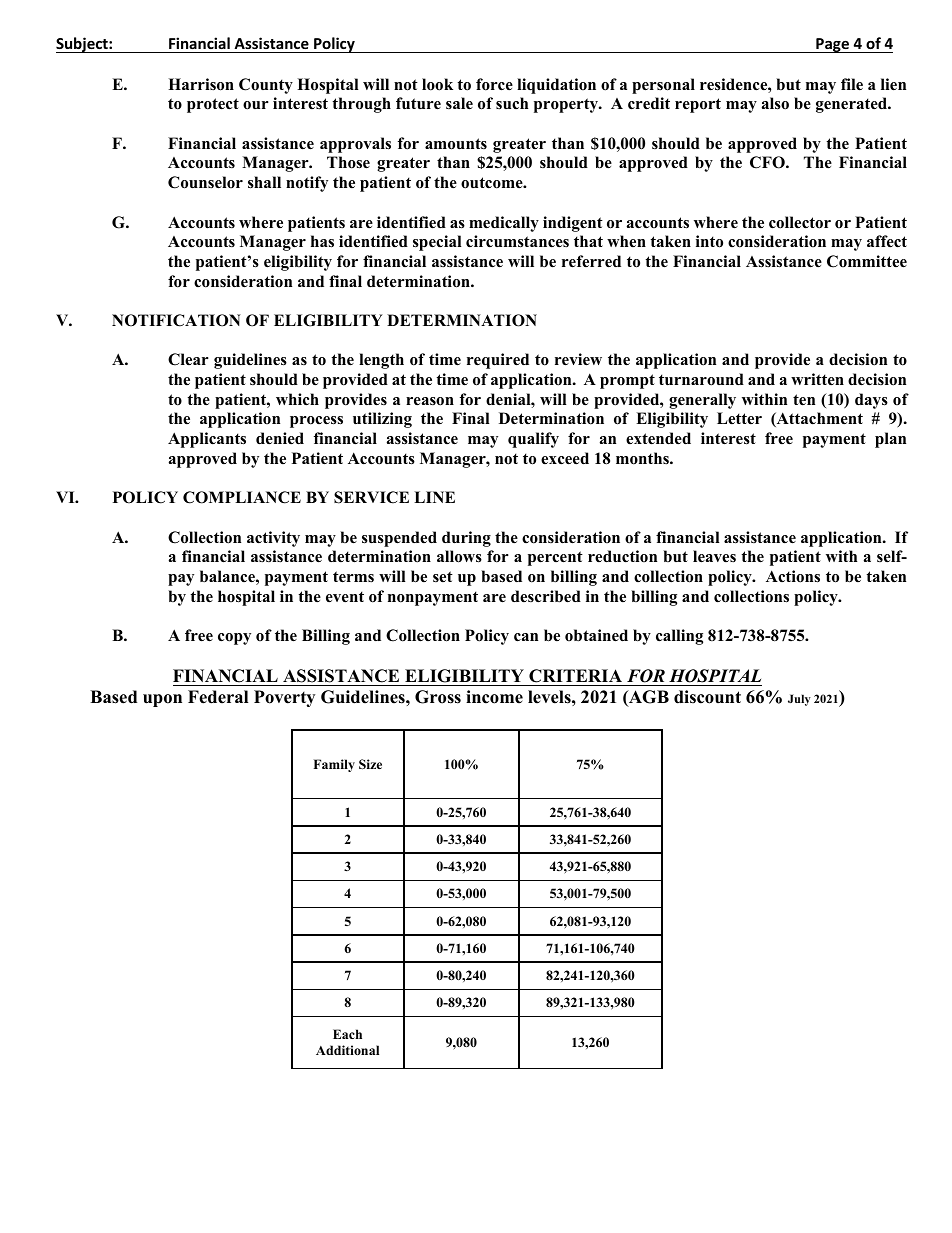  I want to click on County, so click(266, 86).
